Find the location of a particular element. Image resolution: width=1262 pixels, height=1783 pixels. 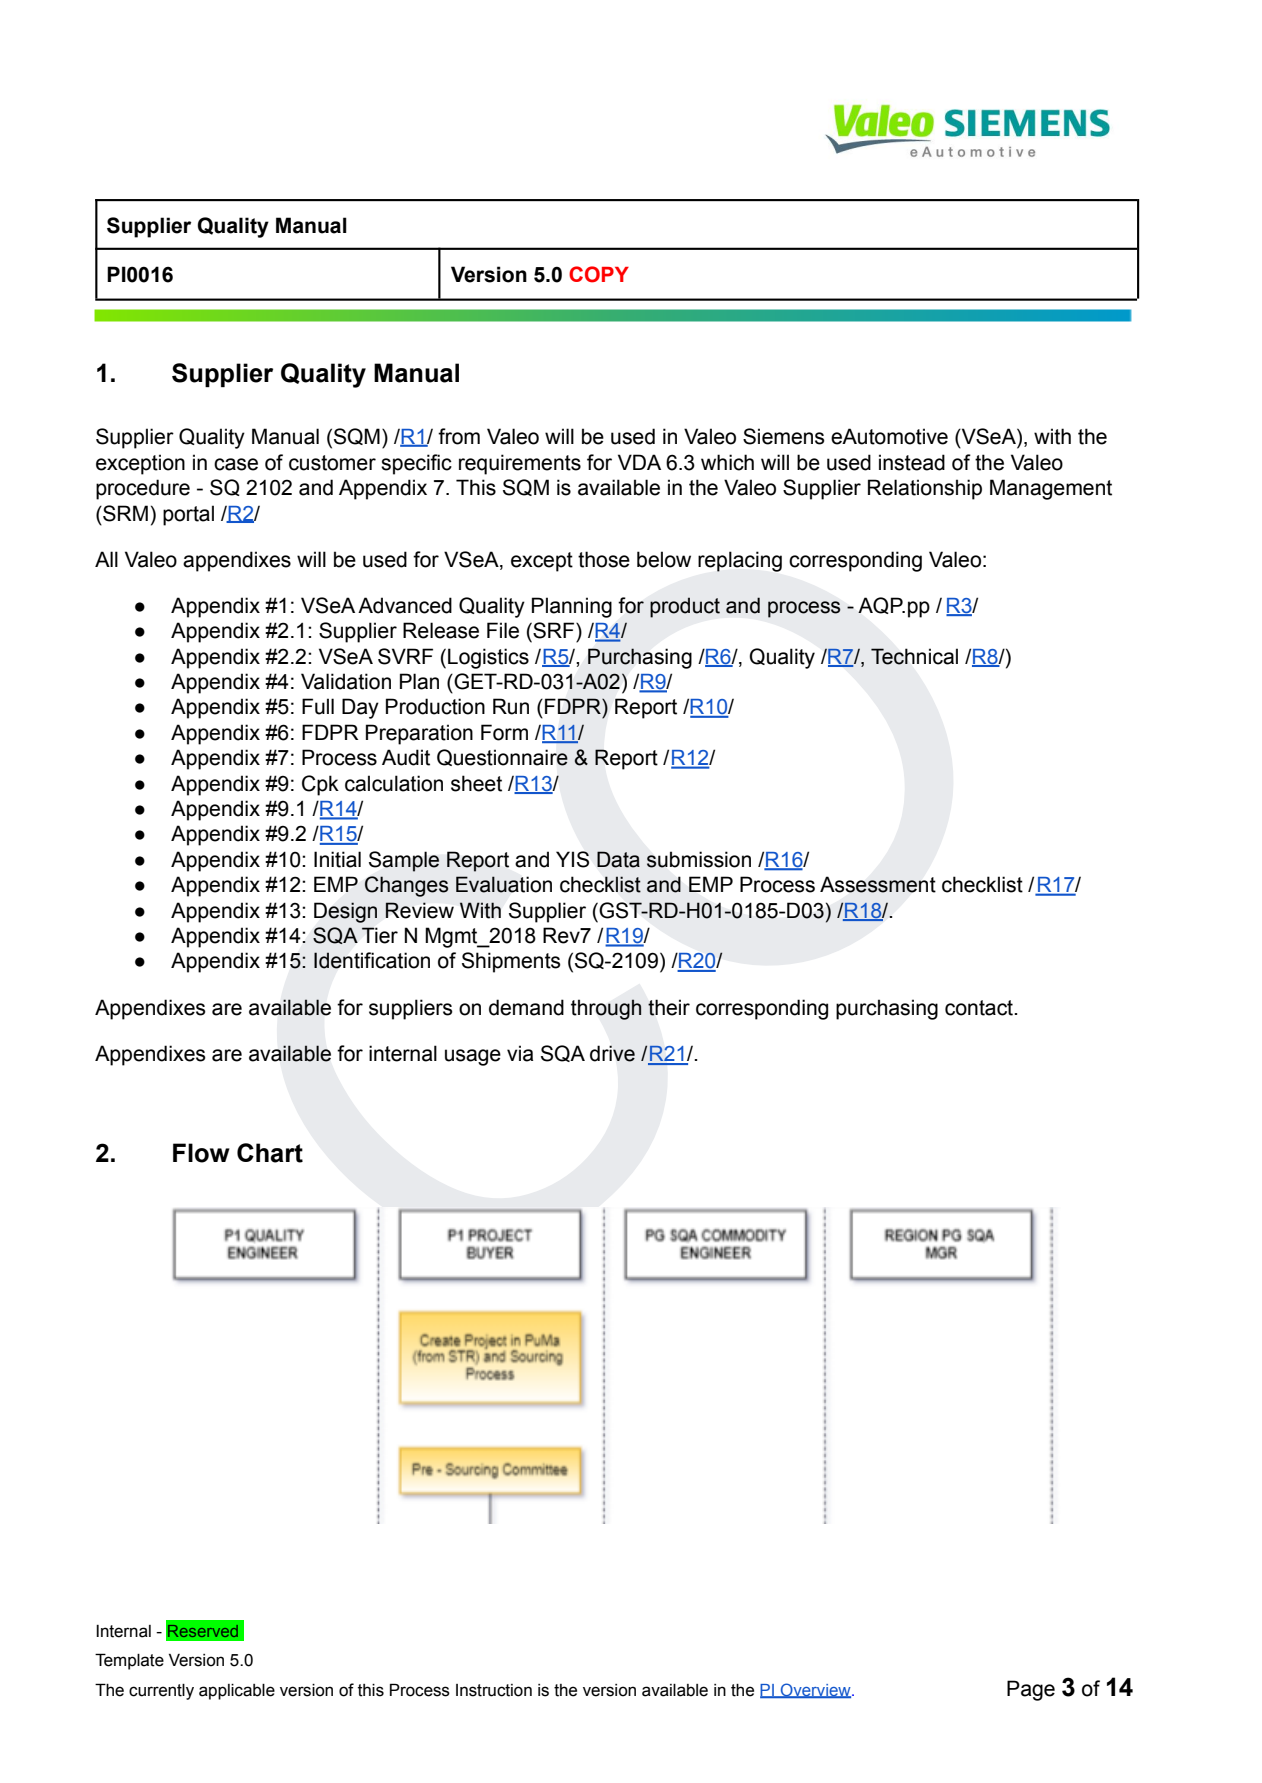

Technical is located at coordinates (914, 656).
